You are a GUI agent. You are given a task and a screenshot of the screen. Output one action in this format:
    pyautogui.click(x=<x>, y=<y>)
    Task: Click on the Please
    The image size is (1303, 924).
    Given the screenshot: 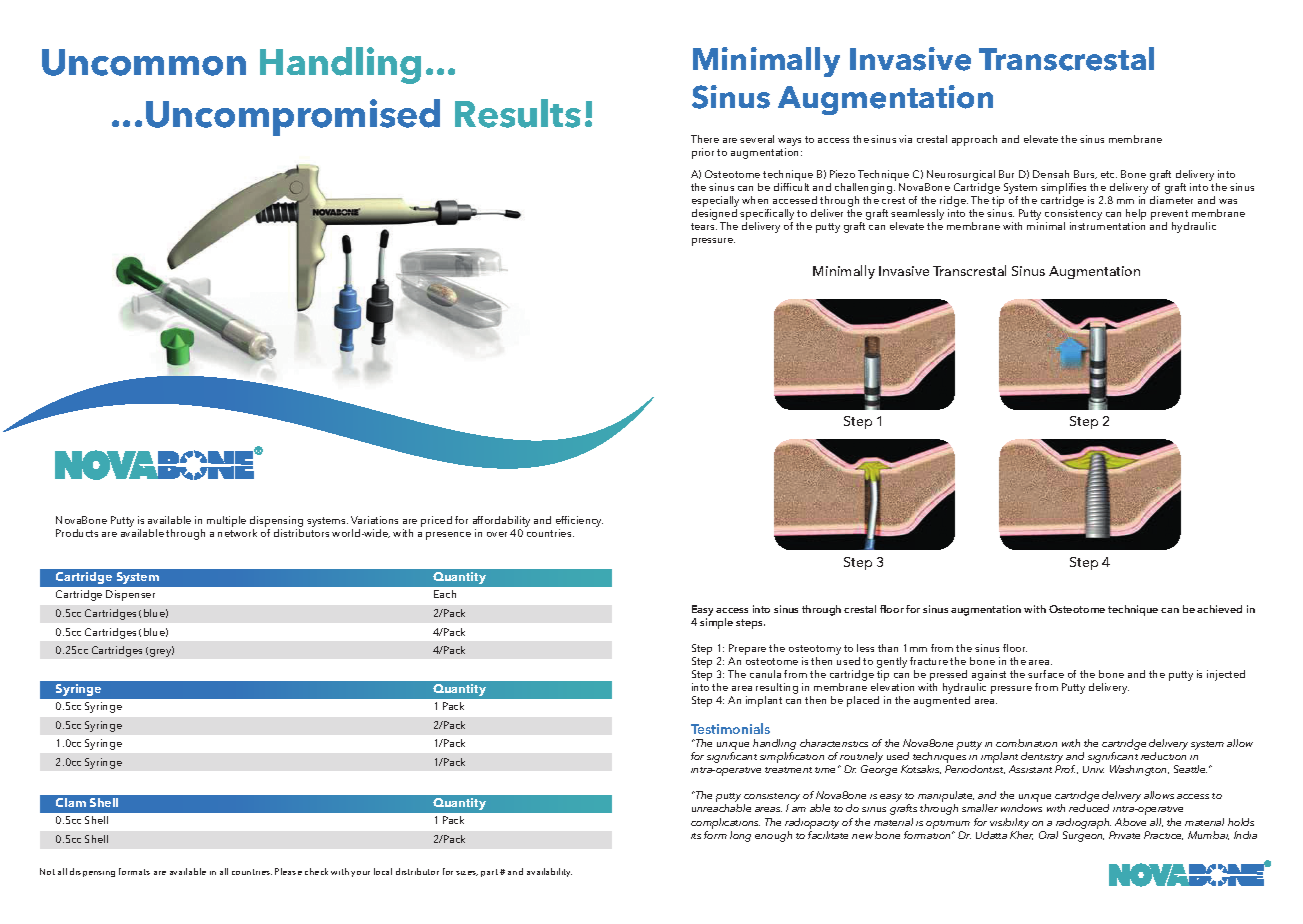 What is the action you would take?
    pyautogui.click(x=288, y=871)
